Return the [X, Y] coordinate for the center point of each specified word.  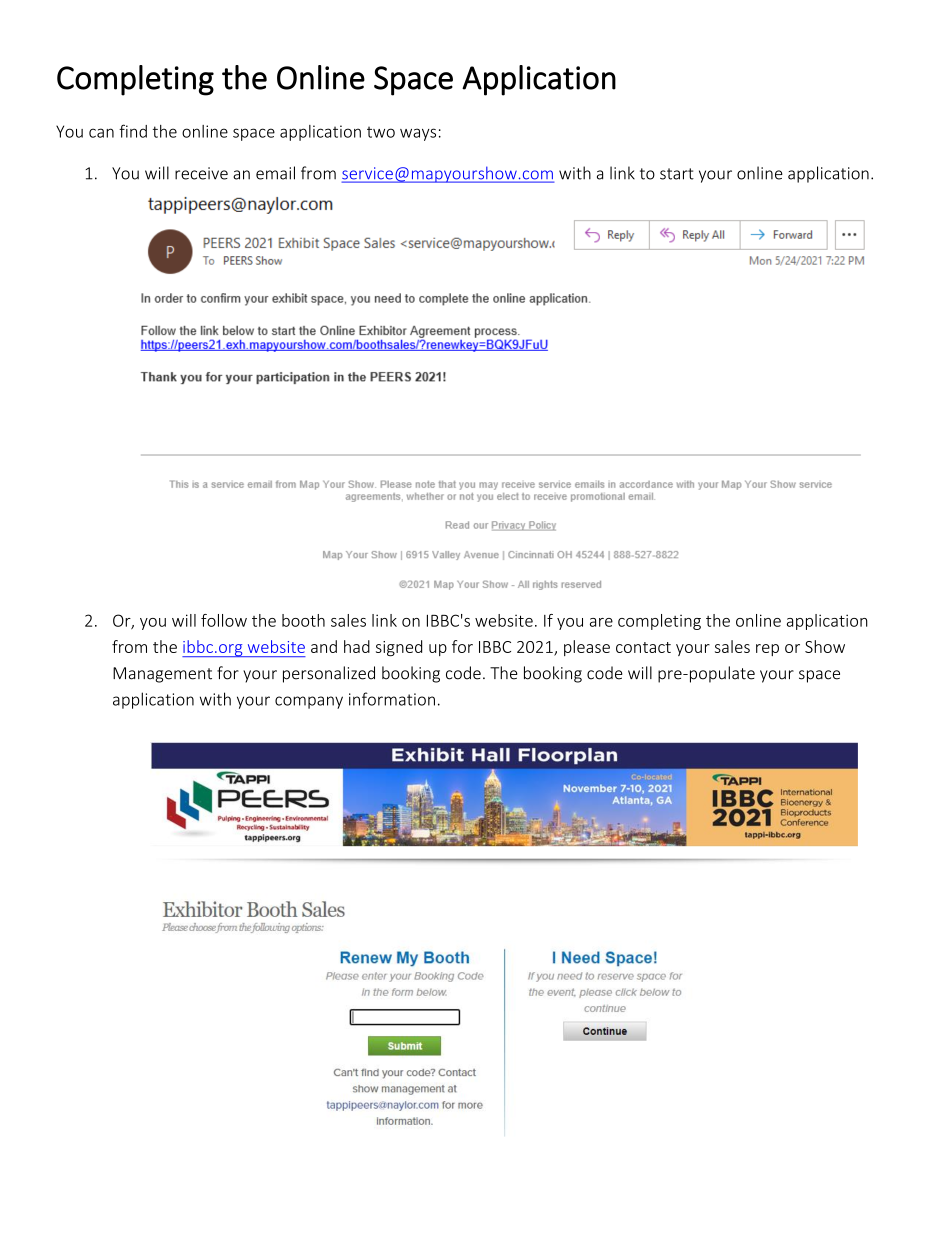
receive [201, 173]
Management [162, 675]
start [677, 174]
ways [418, 134]
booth [303, 620]
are [601, 622]
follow [224, 620]
